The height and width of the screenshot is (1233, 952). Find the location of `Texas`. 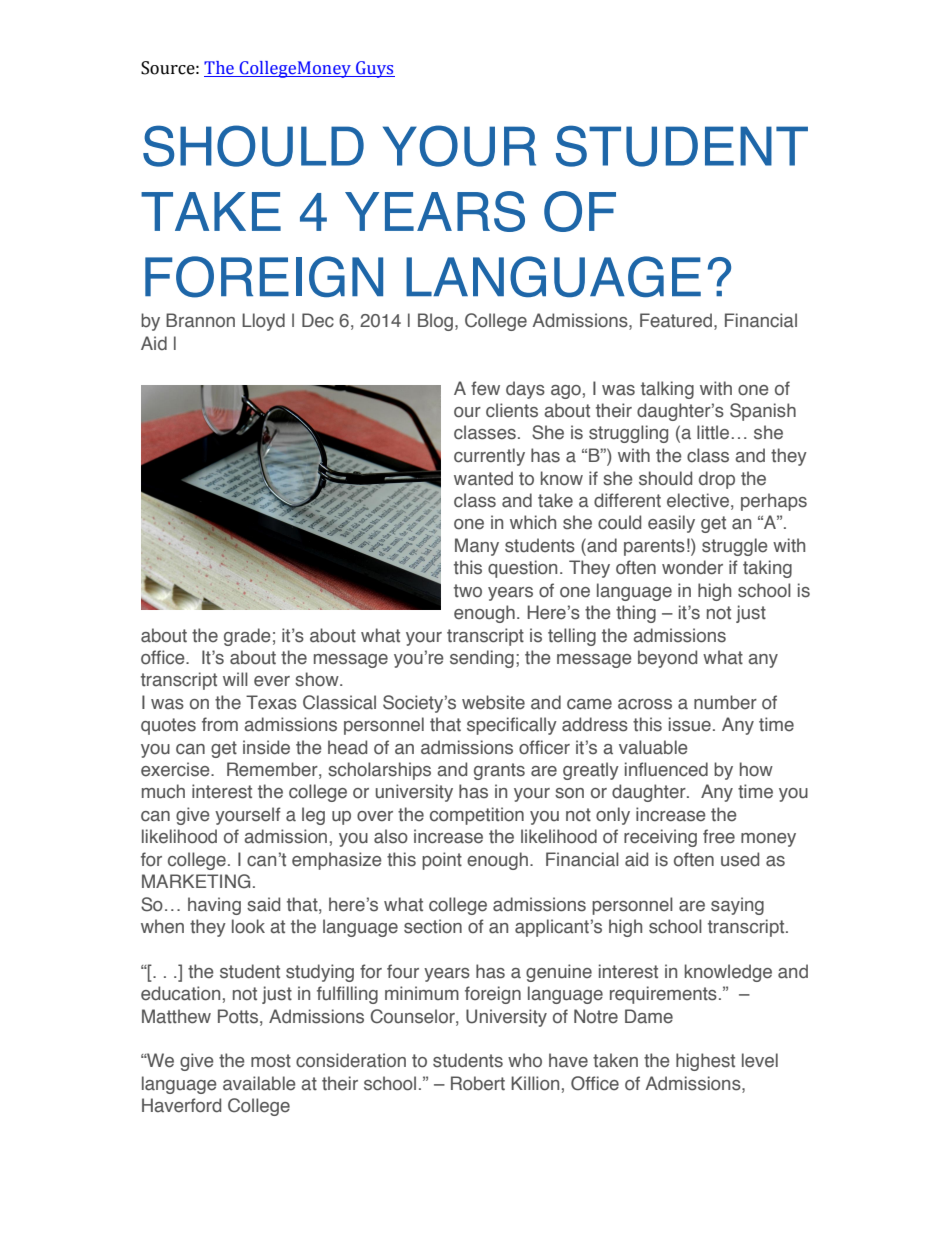

Texas is located at coordinates (271, 702).
